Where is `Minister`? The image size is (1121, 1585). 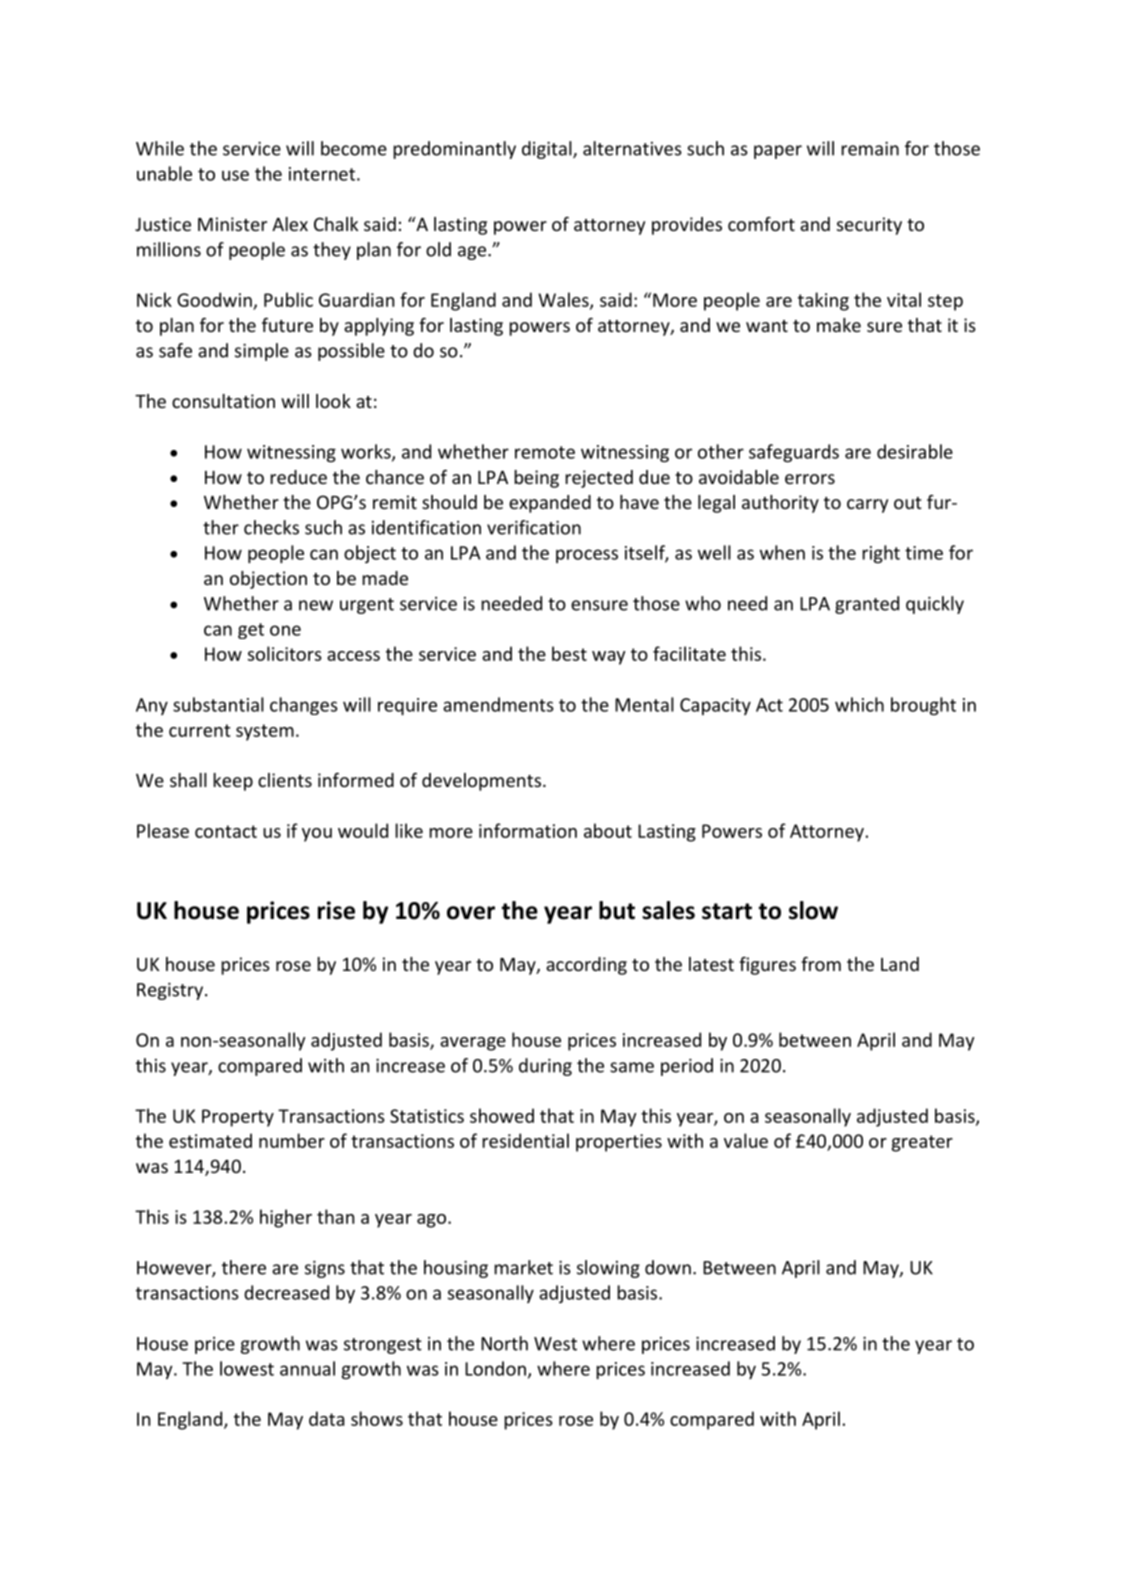 Minister is located at coordinates (232, 224).
